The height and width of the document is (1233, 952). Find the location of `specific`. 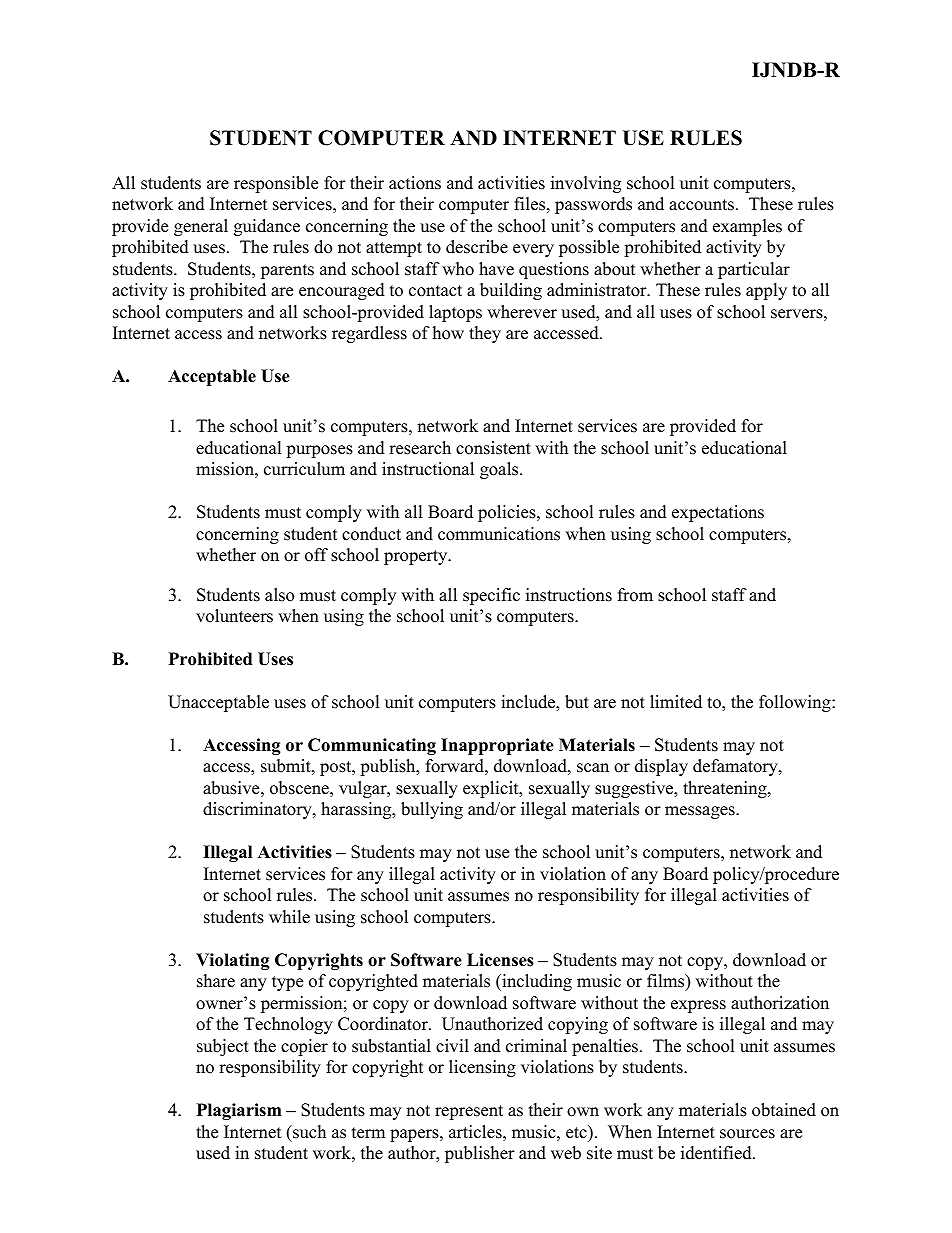

specific is located at coordinates (491, 596).
